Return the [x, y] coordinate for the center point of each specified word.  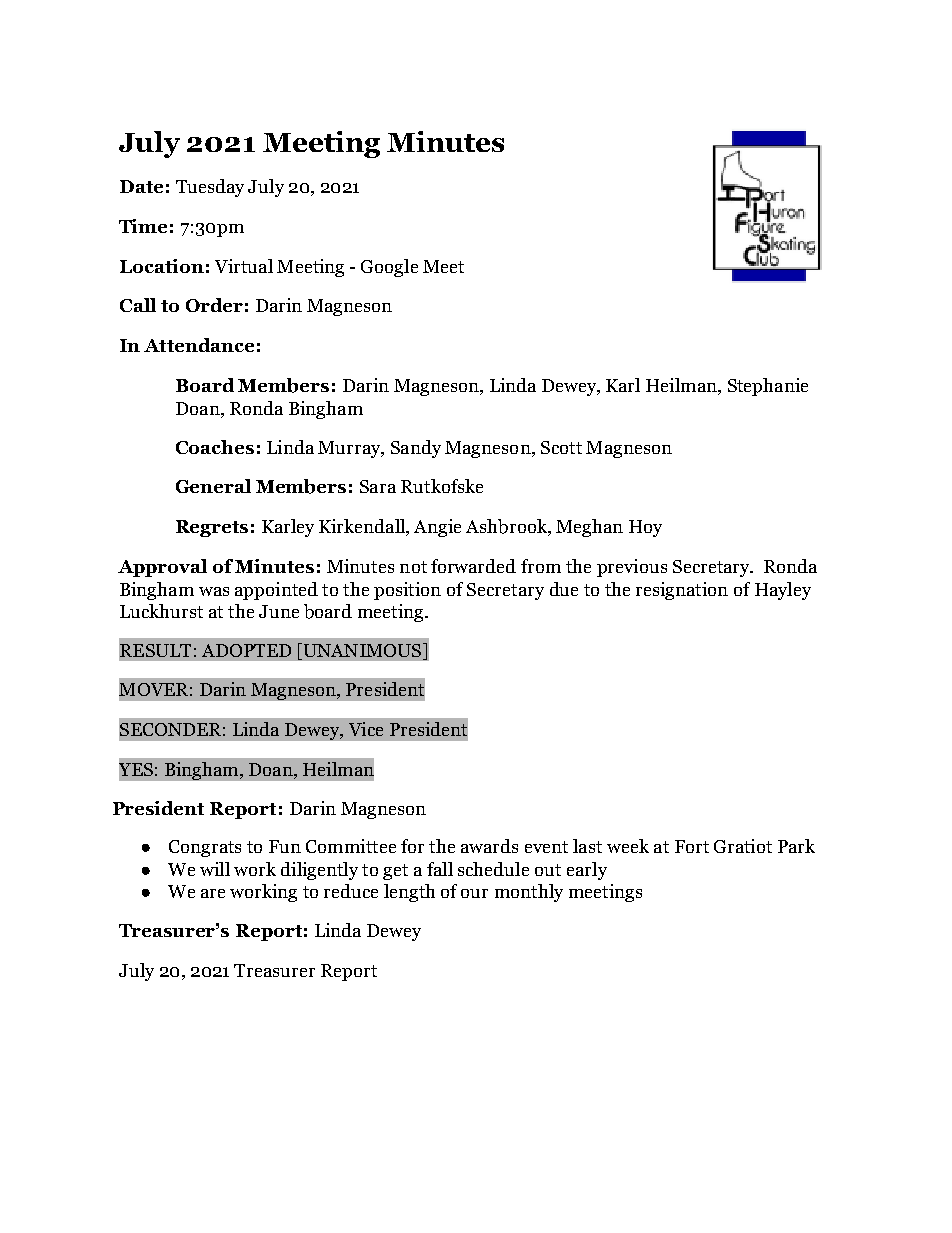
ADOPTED [246, 650]
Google [389, 268]
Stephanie [768, 387]
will [215, 869]
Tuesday [210, 188]
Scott [561, 447]
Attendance [199, 345]
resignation [682, 591]
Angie [437, 528]
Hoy [645, 528]
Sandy [416, 449]
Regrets [212, 528]
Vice [366, 729]
